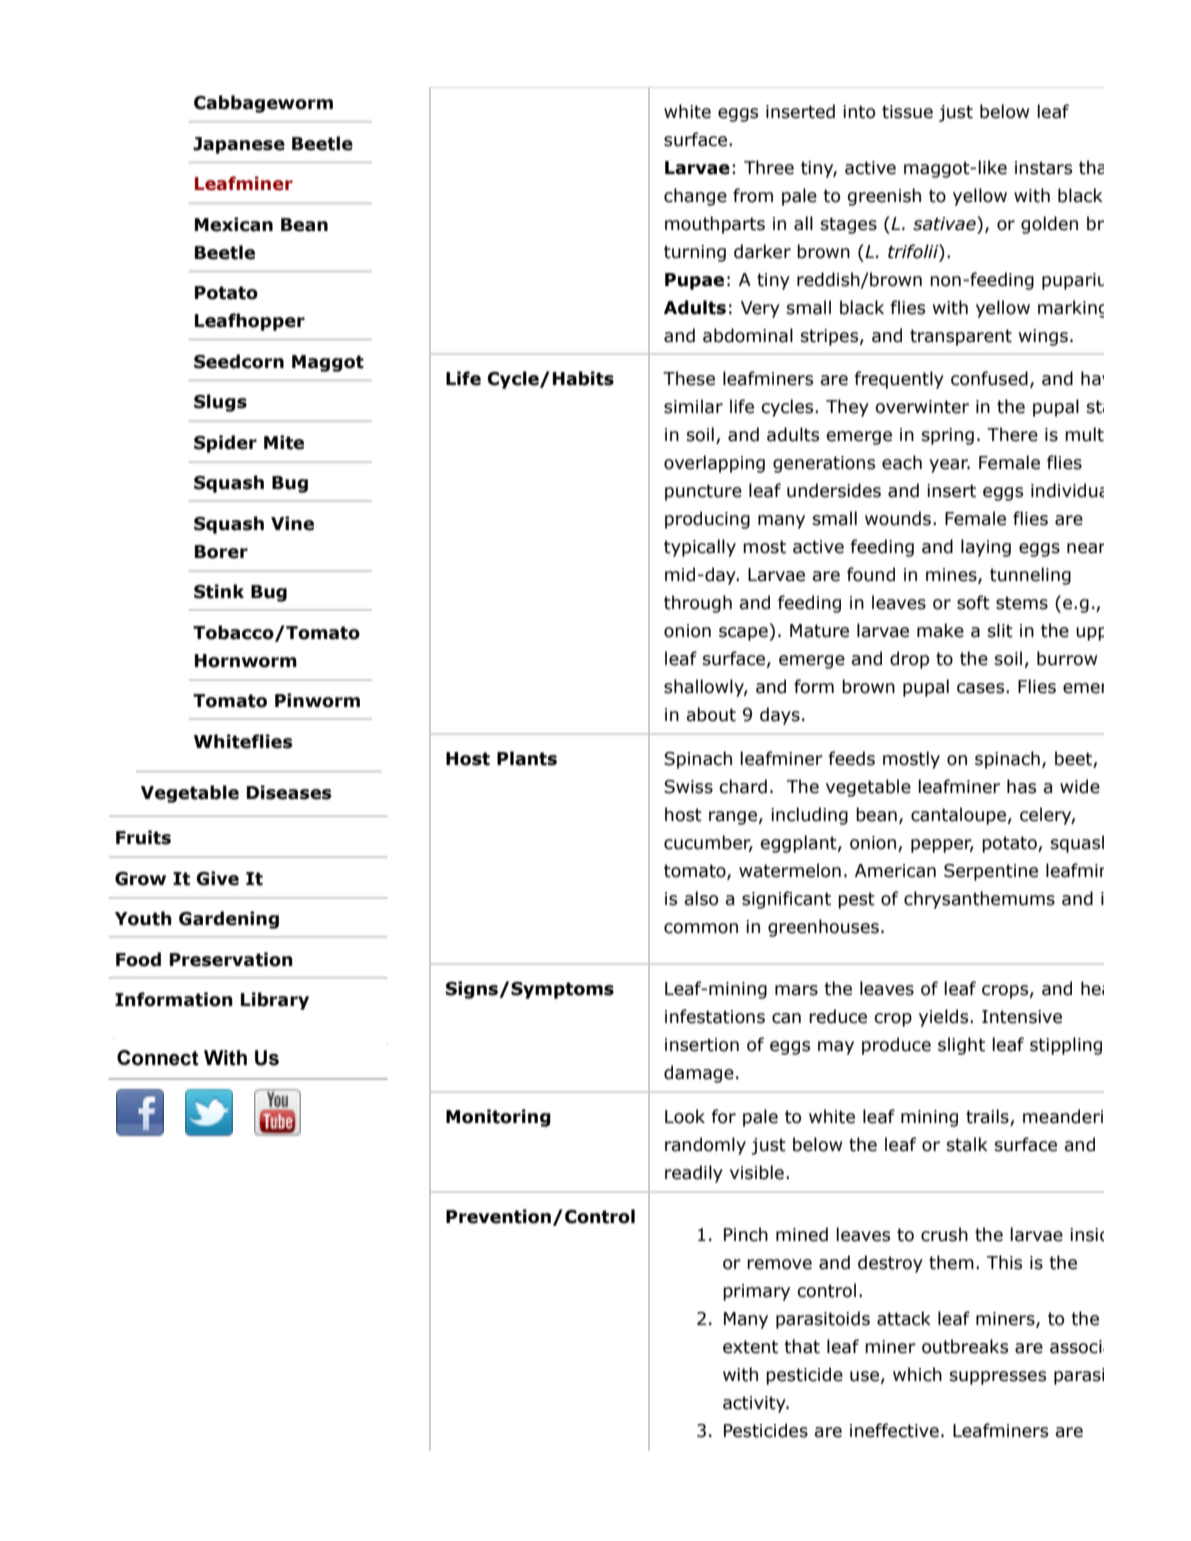  I want to click on instars, so click(1043, 168).
